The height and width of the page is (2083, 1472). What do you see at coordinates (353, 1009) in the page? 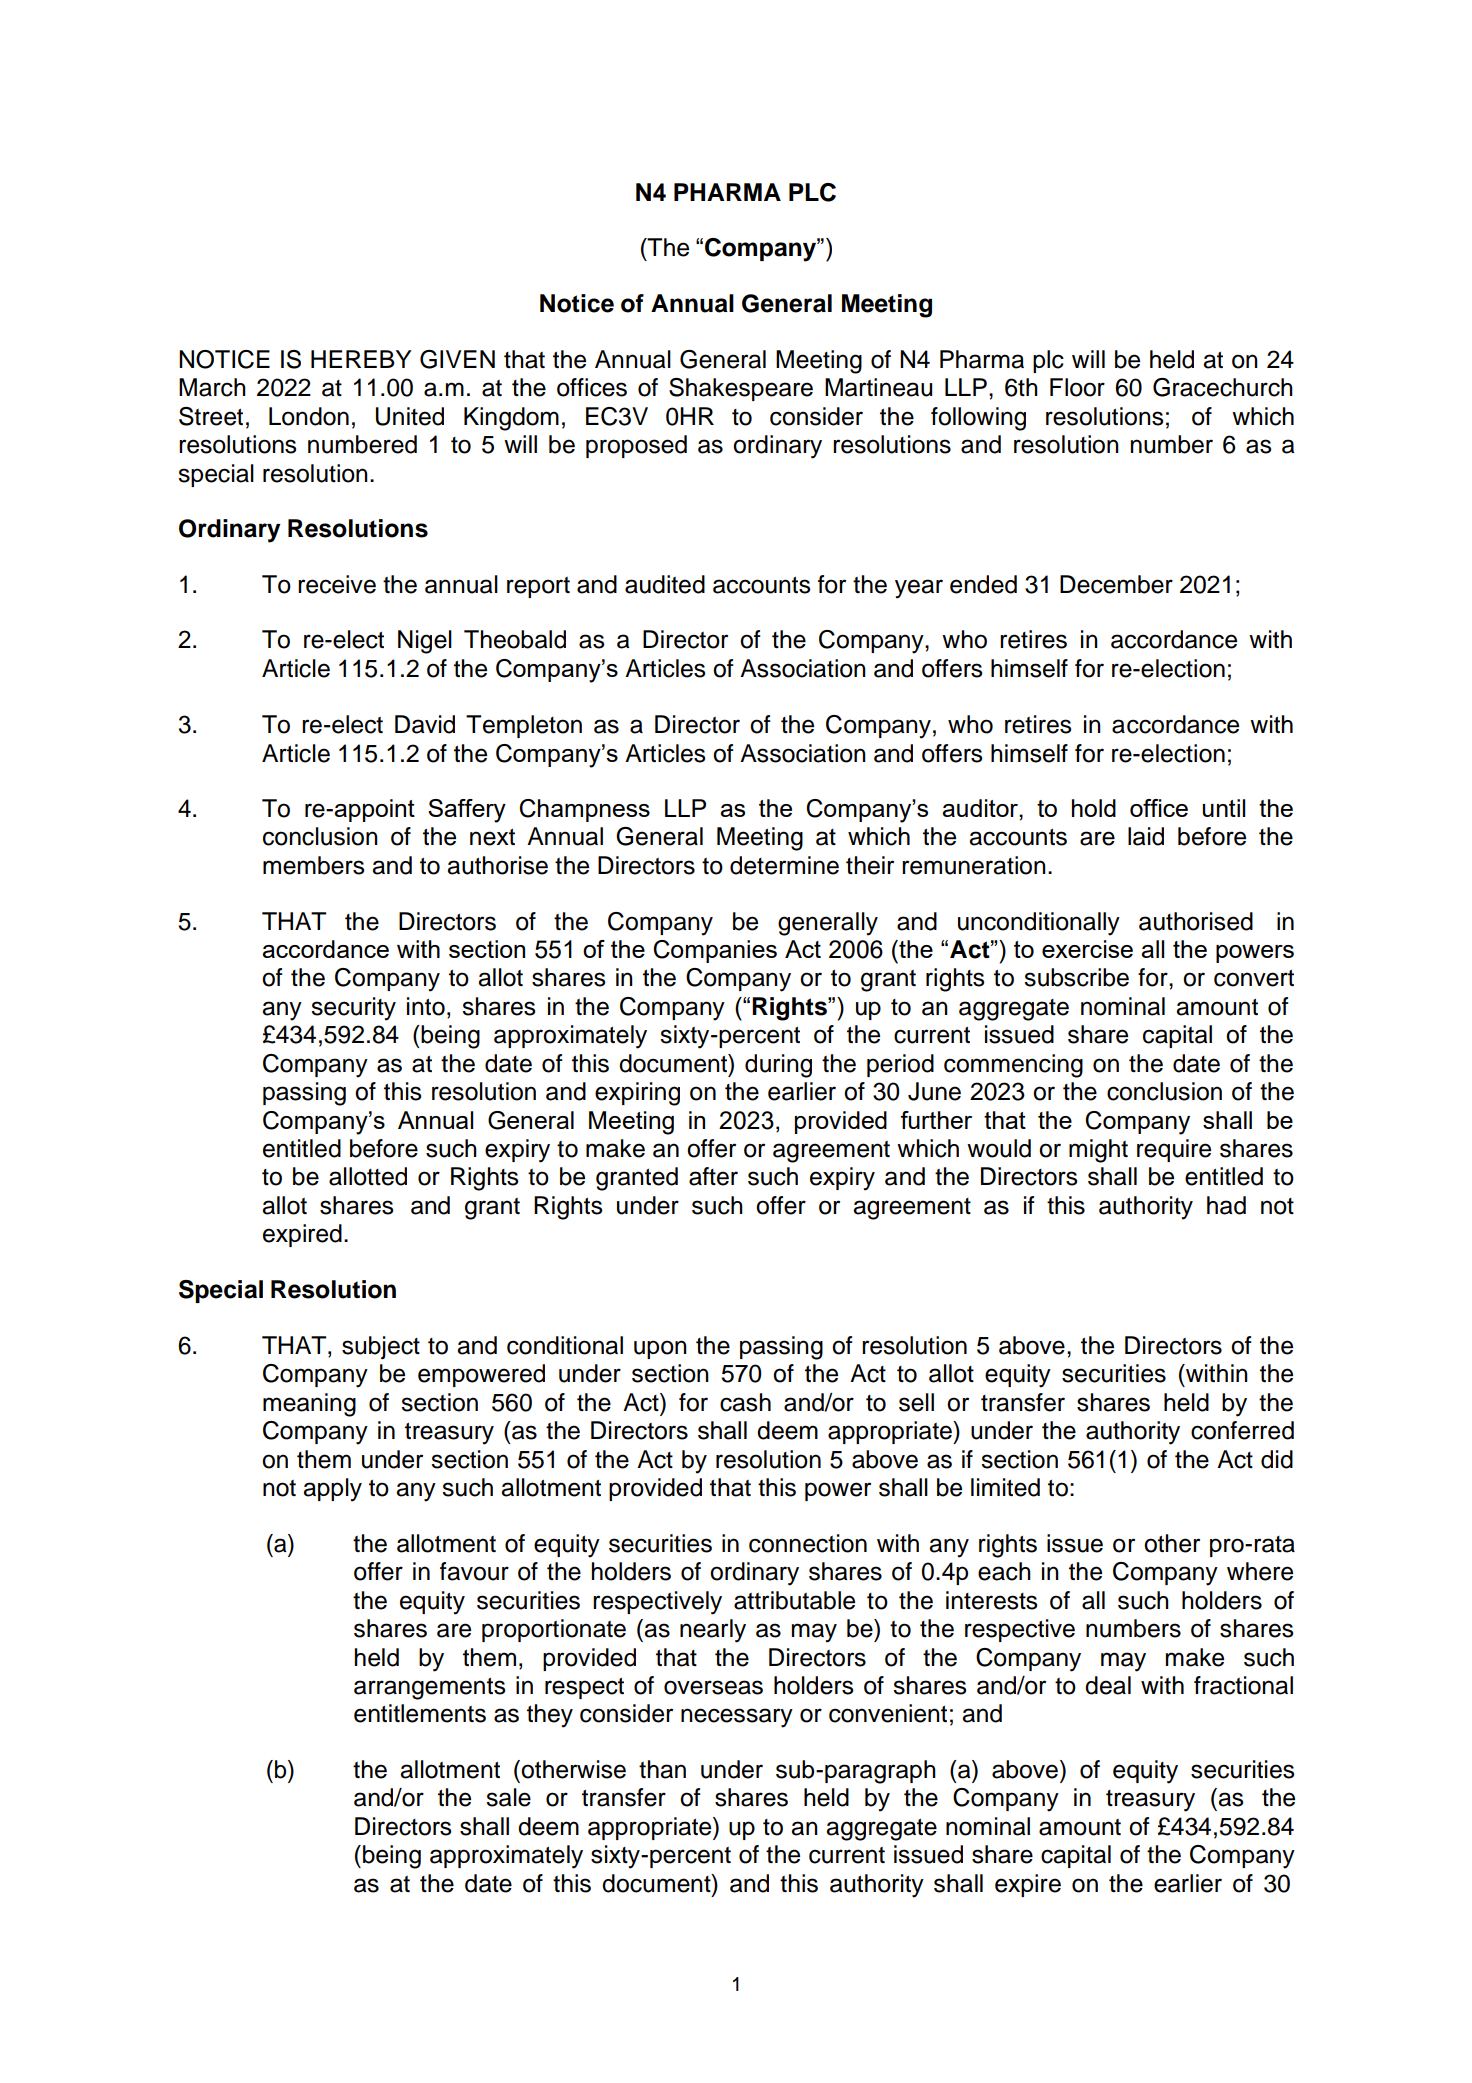
I see `security` at bounding box center [353, 1009].
